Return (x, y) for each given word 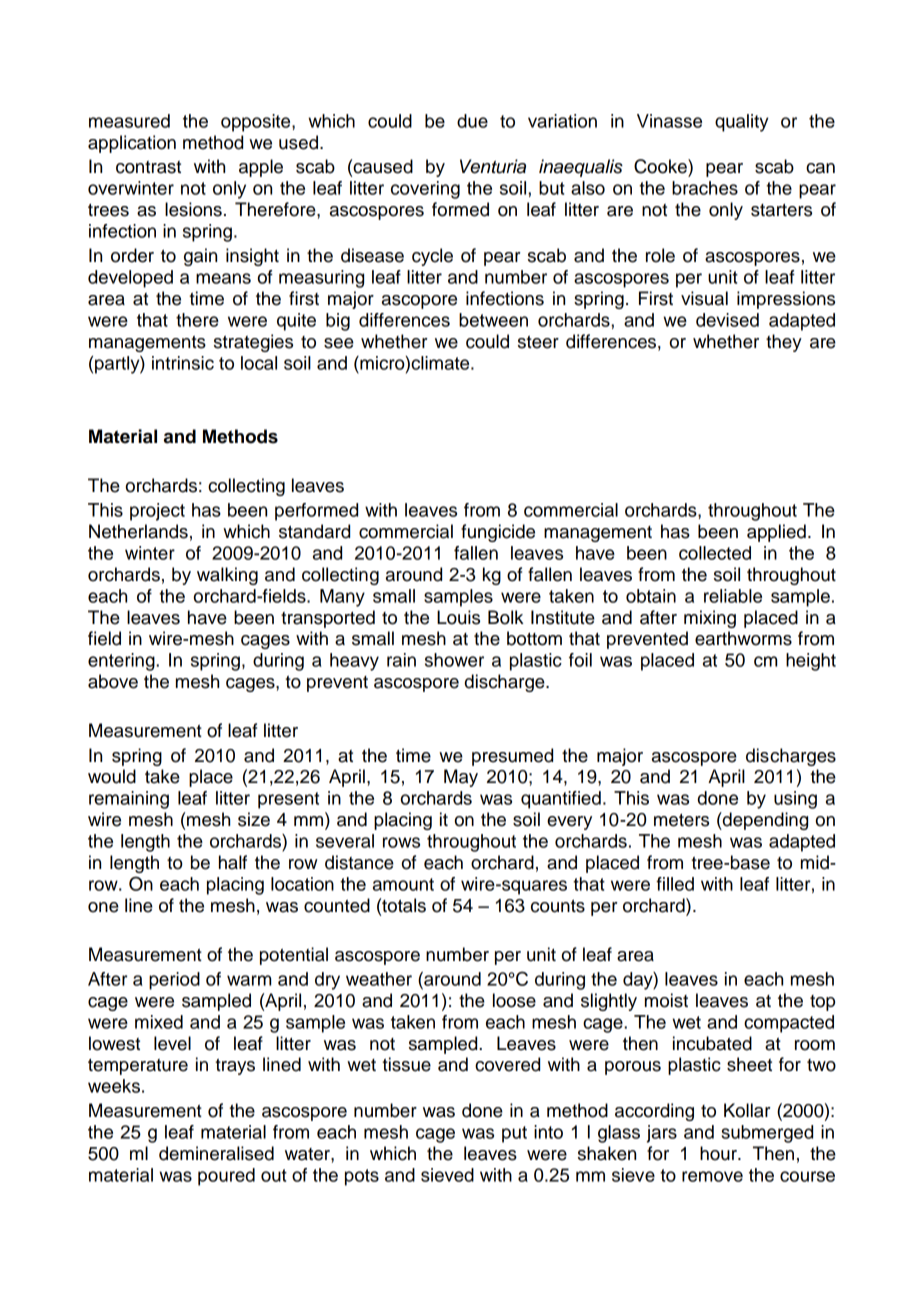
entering (122, 662)
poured (226, 1177)
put (514, 1134)
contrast (148, 167)
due (472, 121)
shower (454, 660)
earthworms (743, 638)
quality (741, 123)
